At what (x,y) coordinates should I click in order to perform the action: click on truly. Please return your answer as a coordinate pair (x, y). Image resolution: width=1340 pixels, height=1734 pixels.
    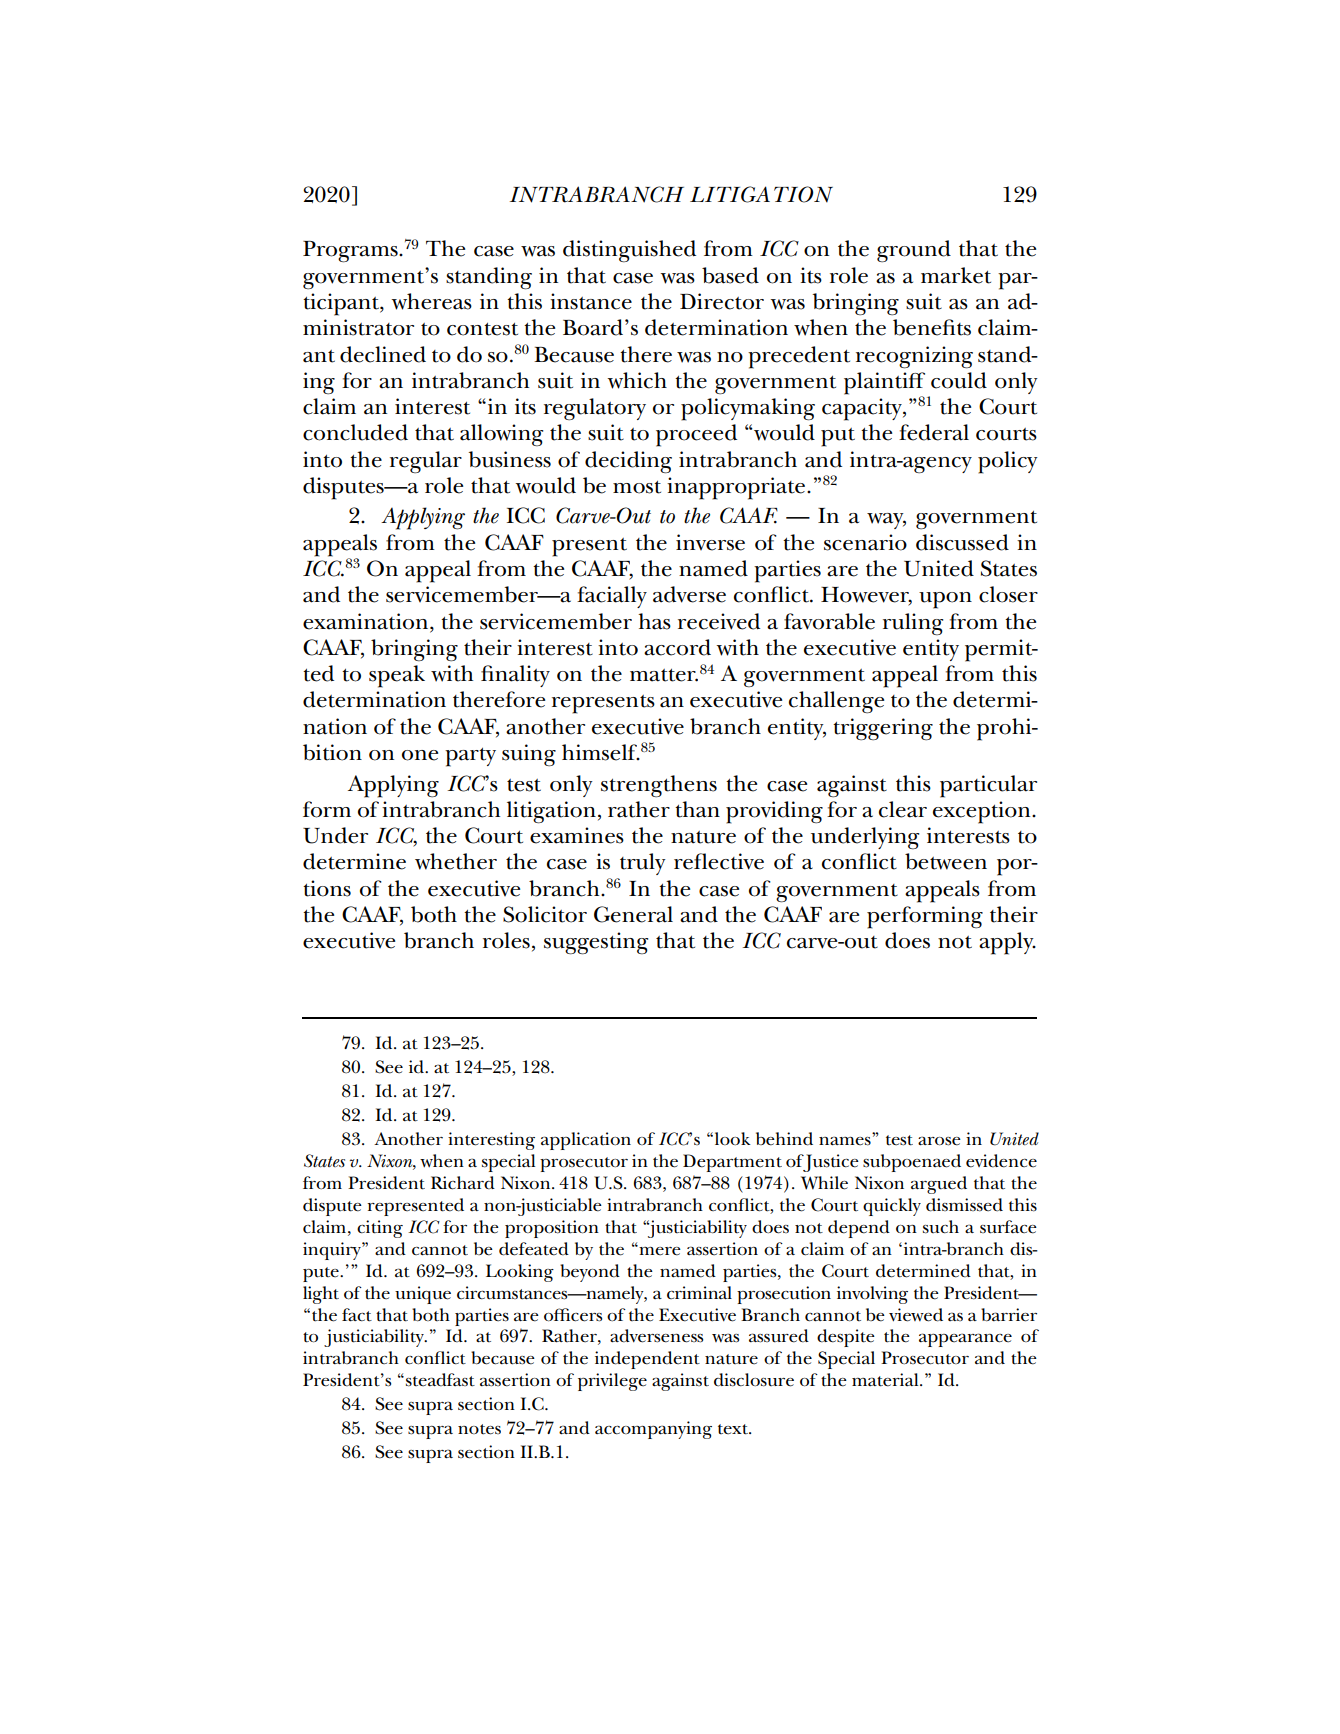
    Looking at the image, I should click on (643, 864).
